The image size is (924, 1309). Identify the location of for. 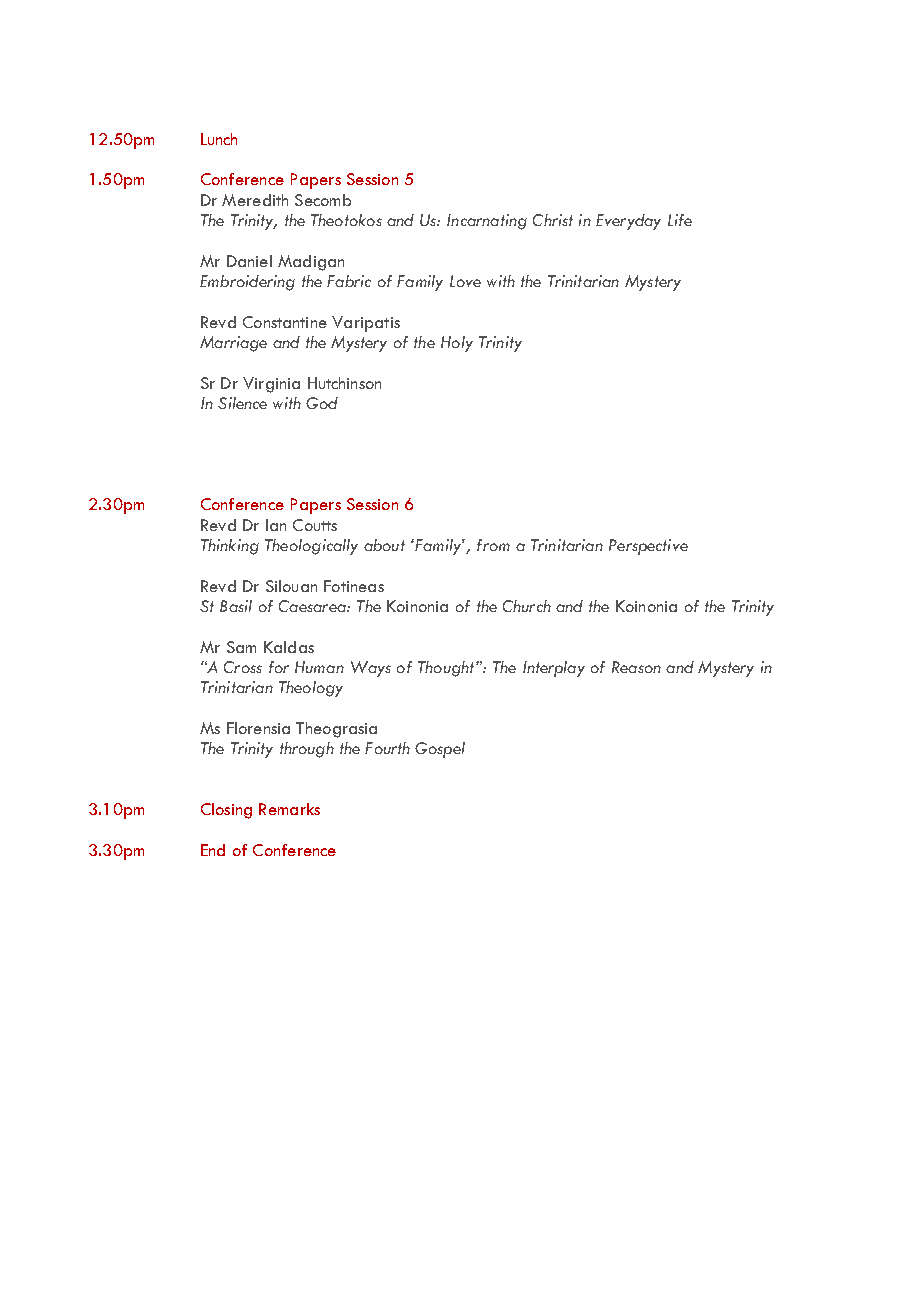
(279, 667).
